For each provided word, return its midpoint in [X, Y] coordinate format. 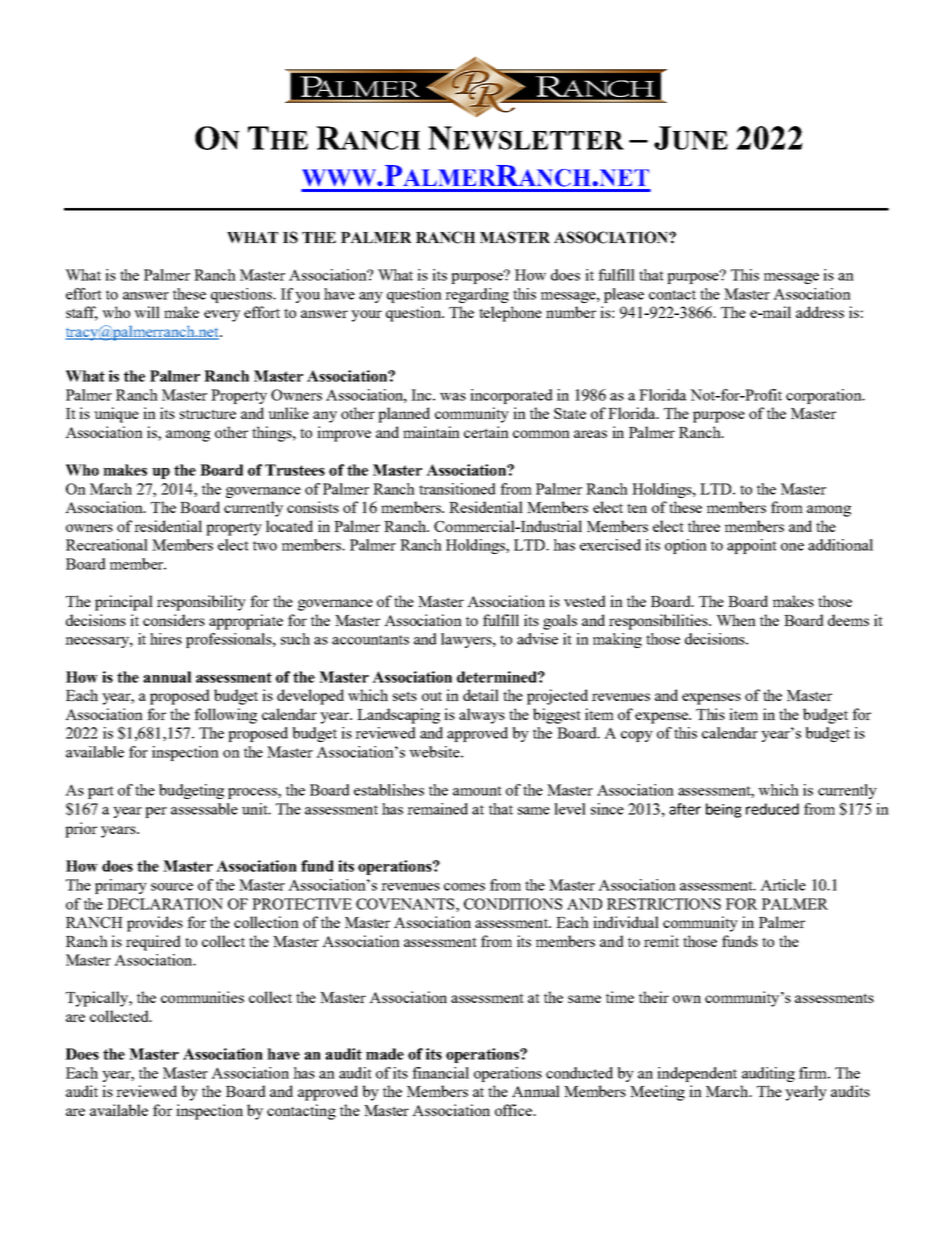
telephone [510, 314]
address [820, 312]
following [225, 716]
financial [440, 1073]
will [147, 312]
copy [637, 736]
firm [814, 1073]
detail [481, 695]
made [385, 1054]
